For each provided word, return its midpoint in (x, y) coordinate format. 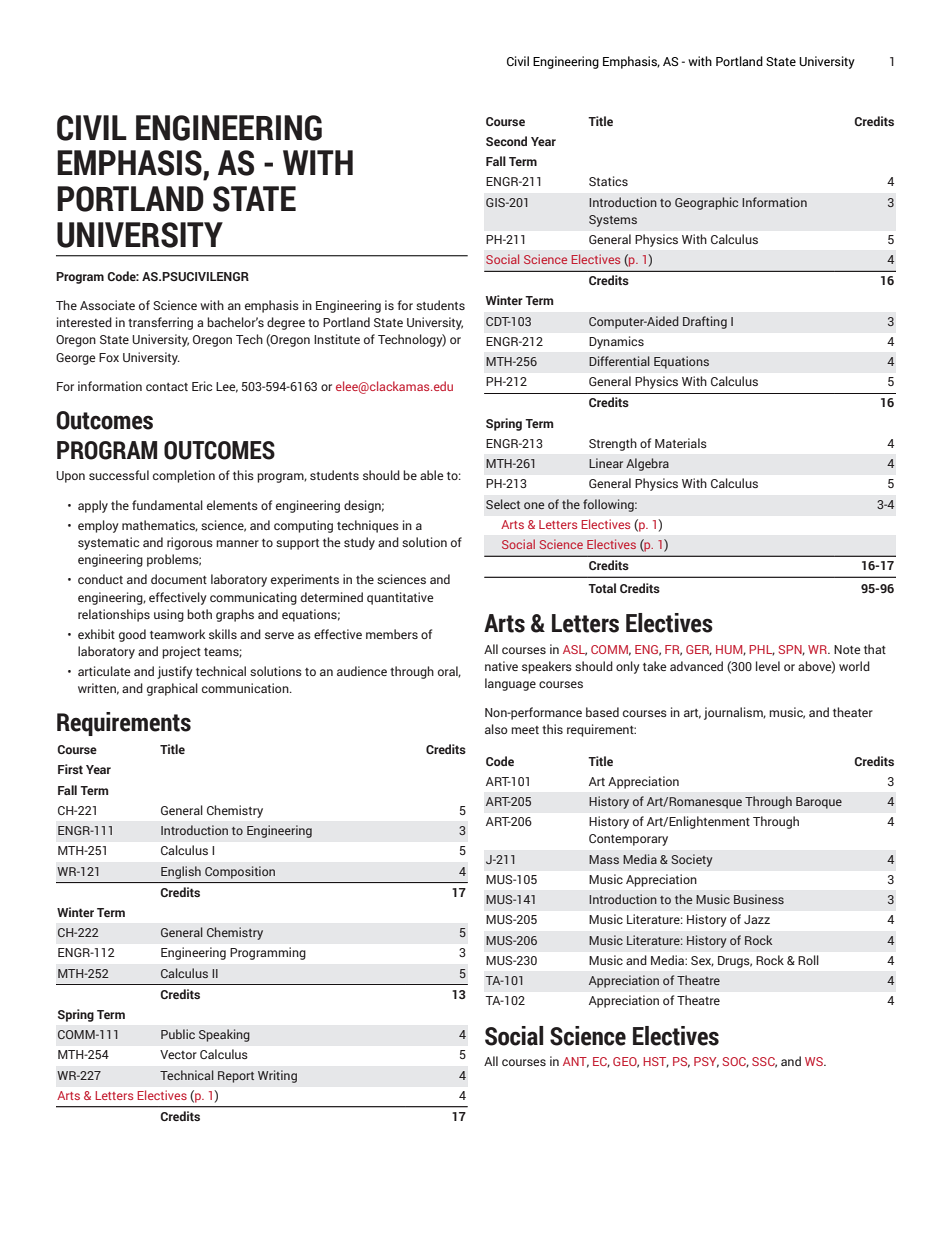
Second (506, 141)
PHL (762, 650)
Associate (107, 305)
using (169, 615)
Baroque (819, 803)
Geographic (706, 203)
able (432, 475)
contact (167, 387)
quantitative (400, 598)
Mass (604, 859)
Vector (178, 1054)
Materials (681, 443)
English (181, 872)
